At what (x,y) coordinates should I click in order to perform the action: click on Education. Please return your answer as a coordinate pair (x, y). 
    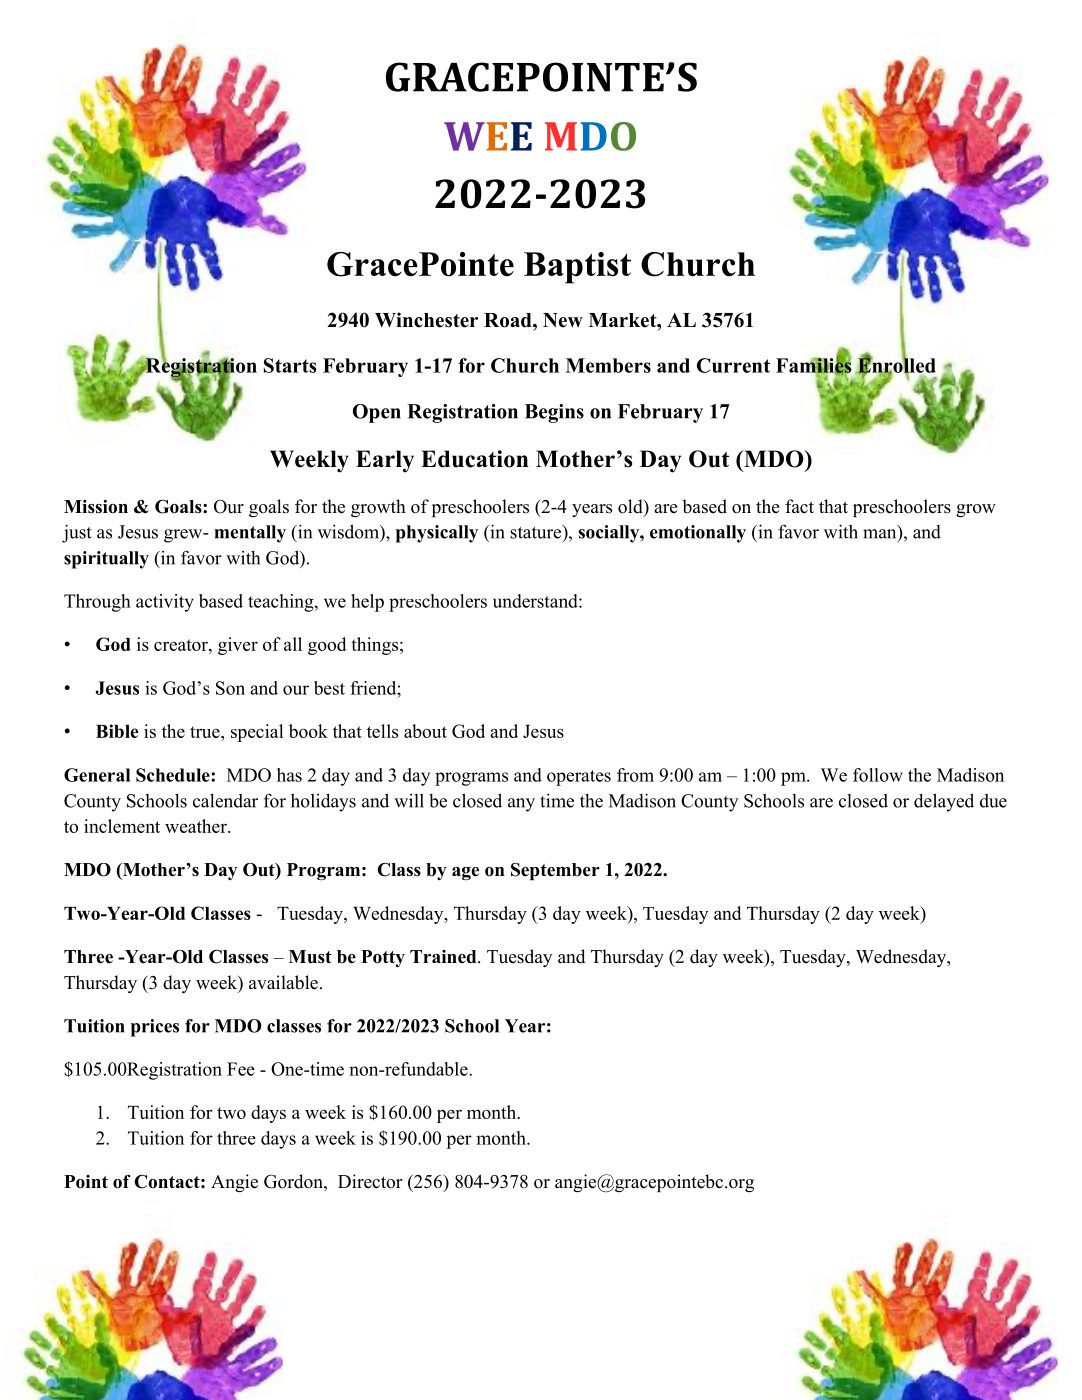
    Looking at the image, I should click on (475, 459).
